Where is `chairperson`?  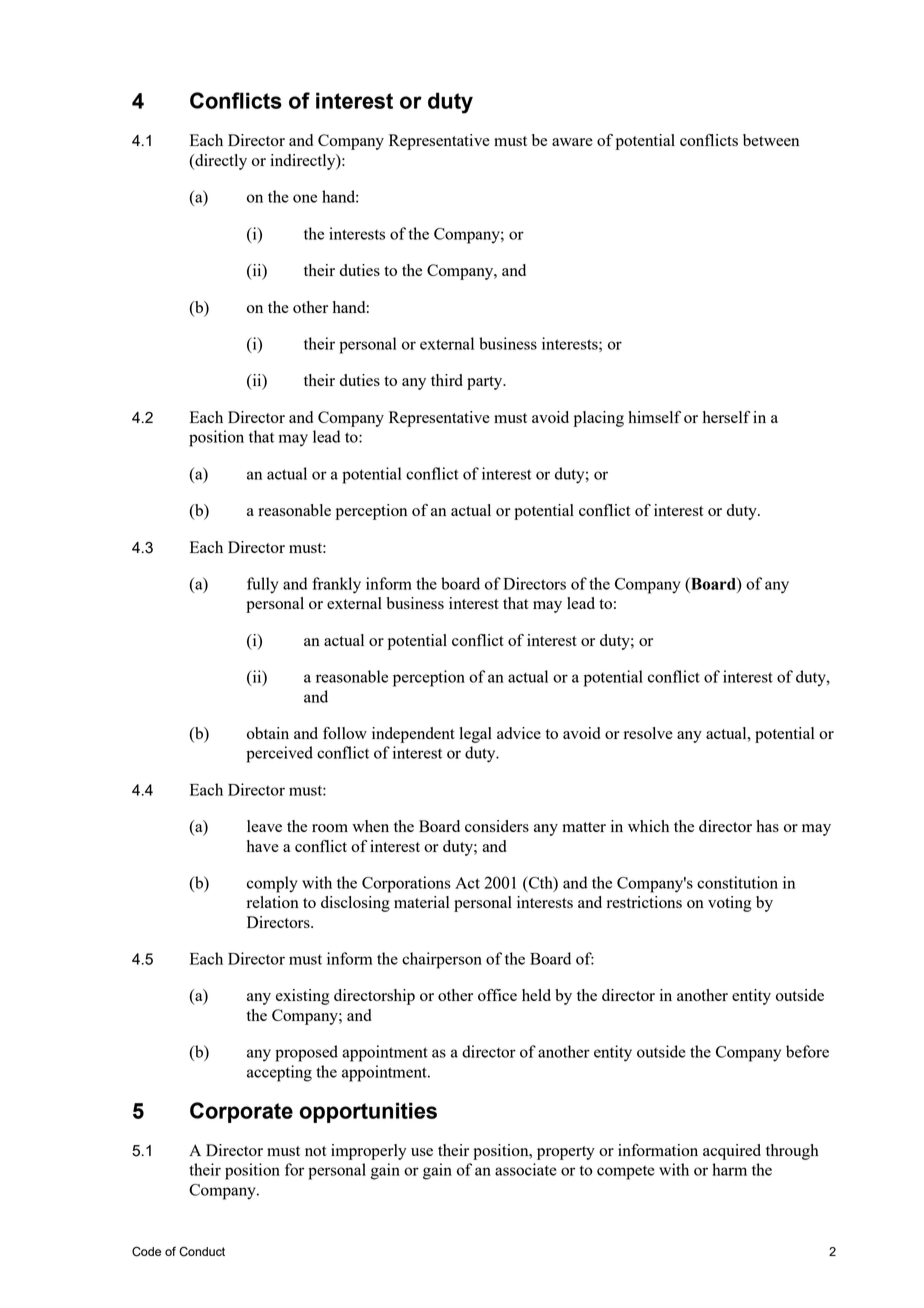 chairperson is located at coordinates (442, 960).
